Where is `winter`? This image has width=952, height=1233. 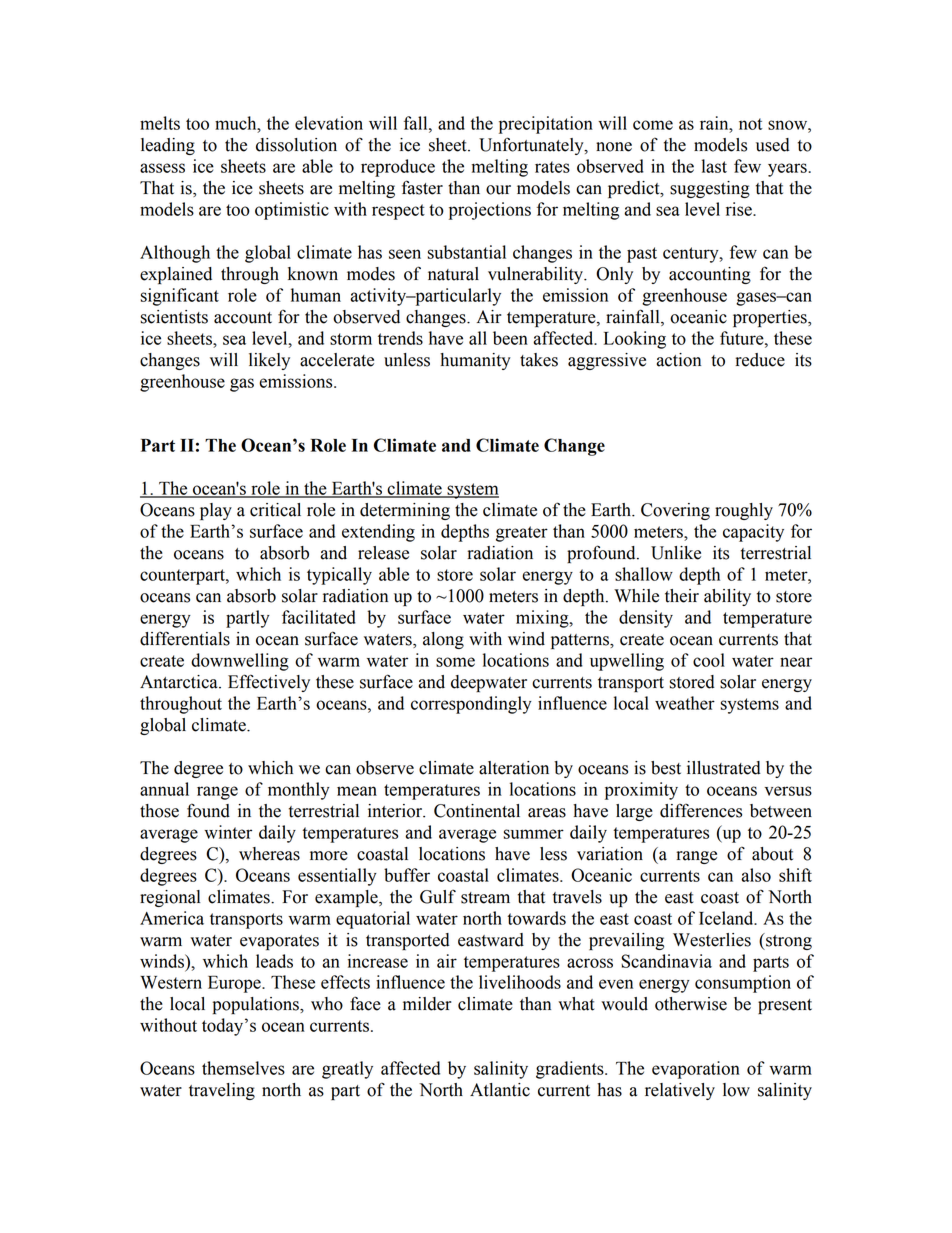 winter is located at coordinates (228, 832).
